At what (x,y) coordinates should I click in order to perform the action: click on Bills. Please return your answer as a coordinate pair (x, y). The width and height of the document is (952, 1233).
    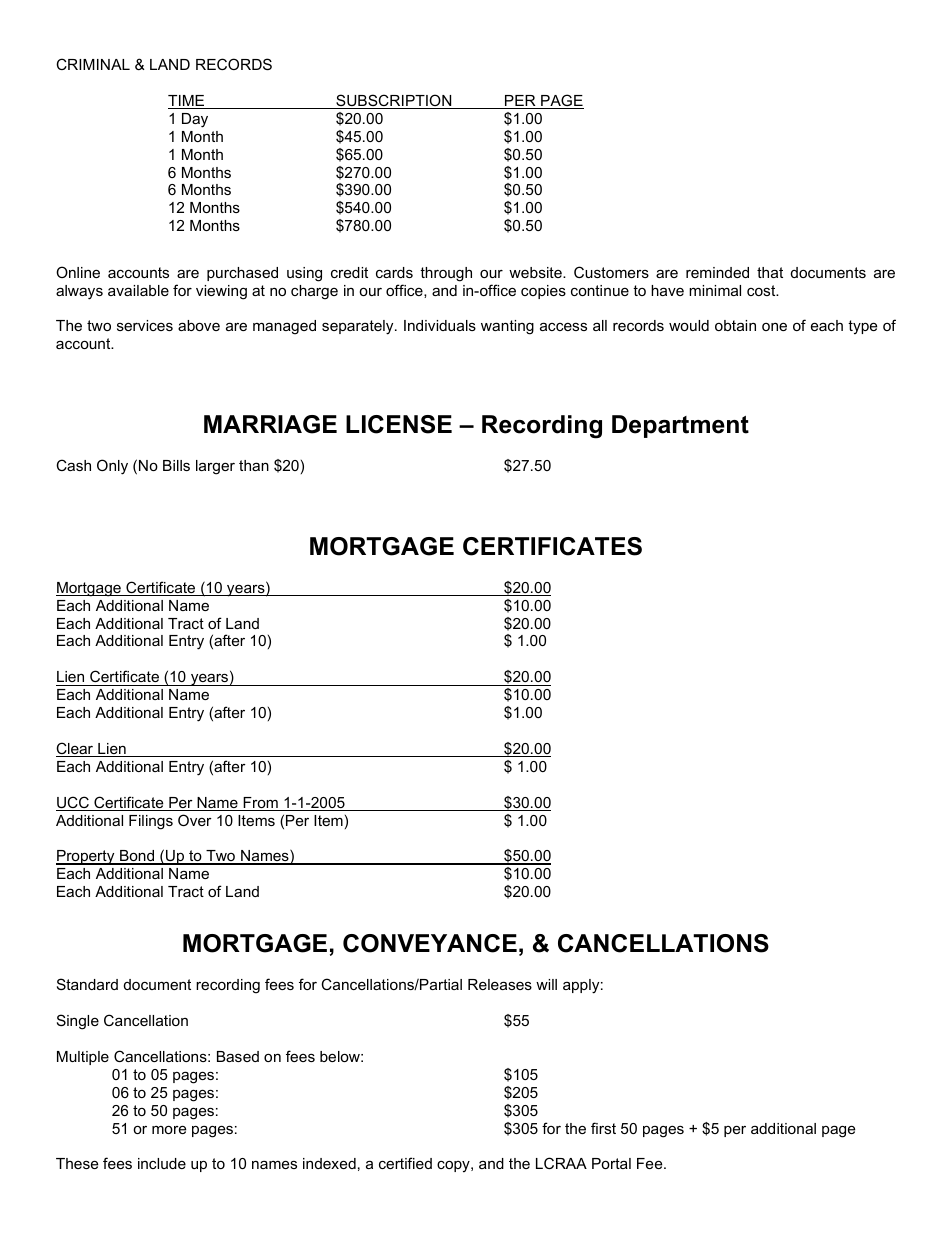
    Looking at the image, I should click on (176, 465).
